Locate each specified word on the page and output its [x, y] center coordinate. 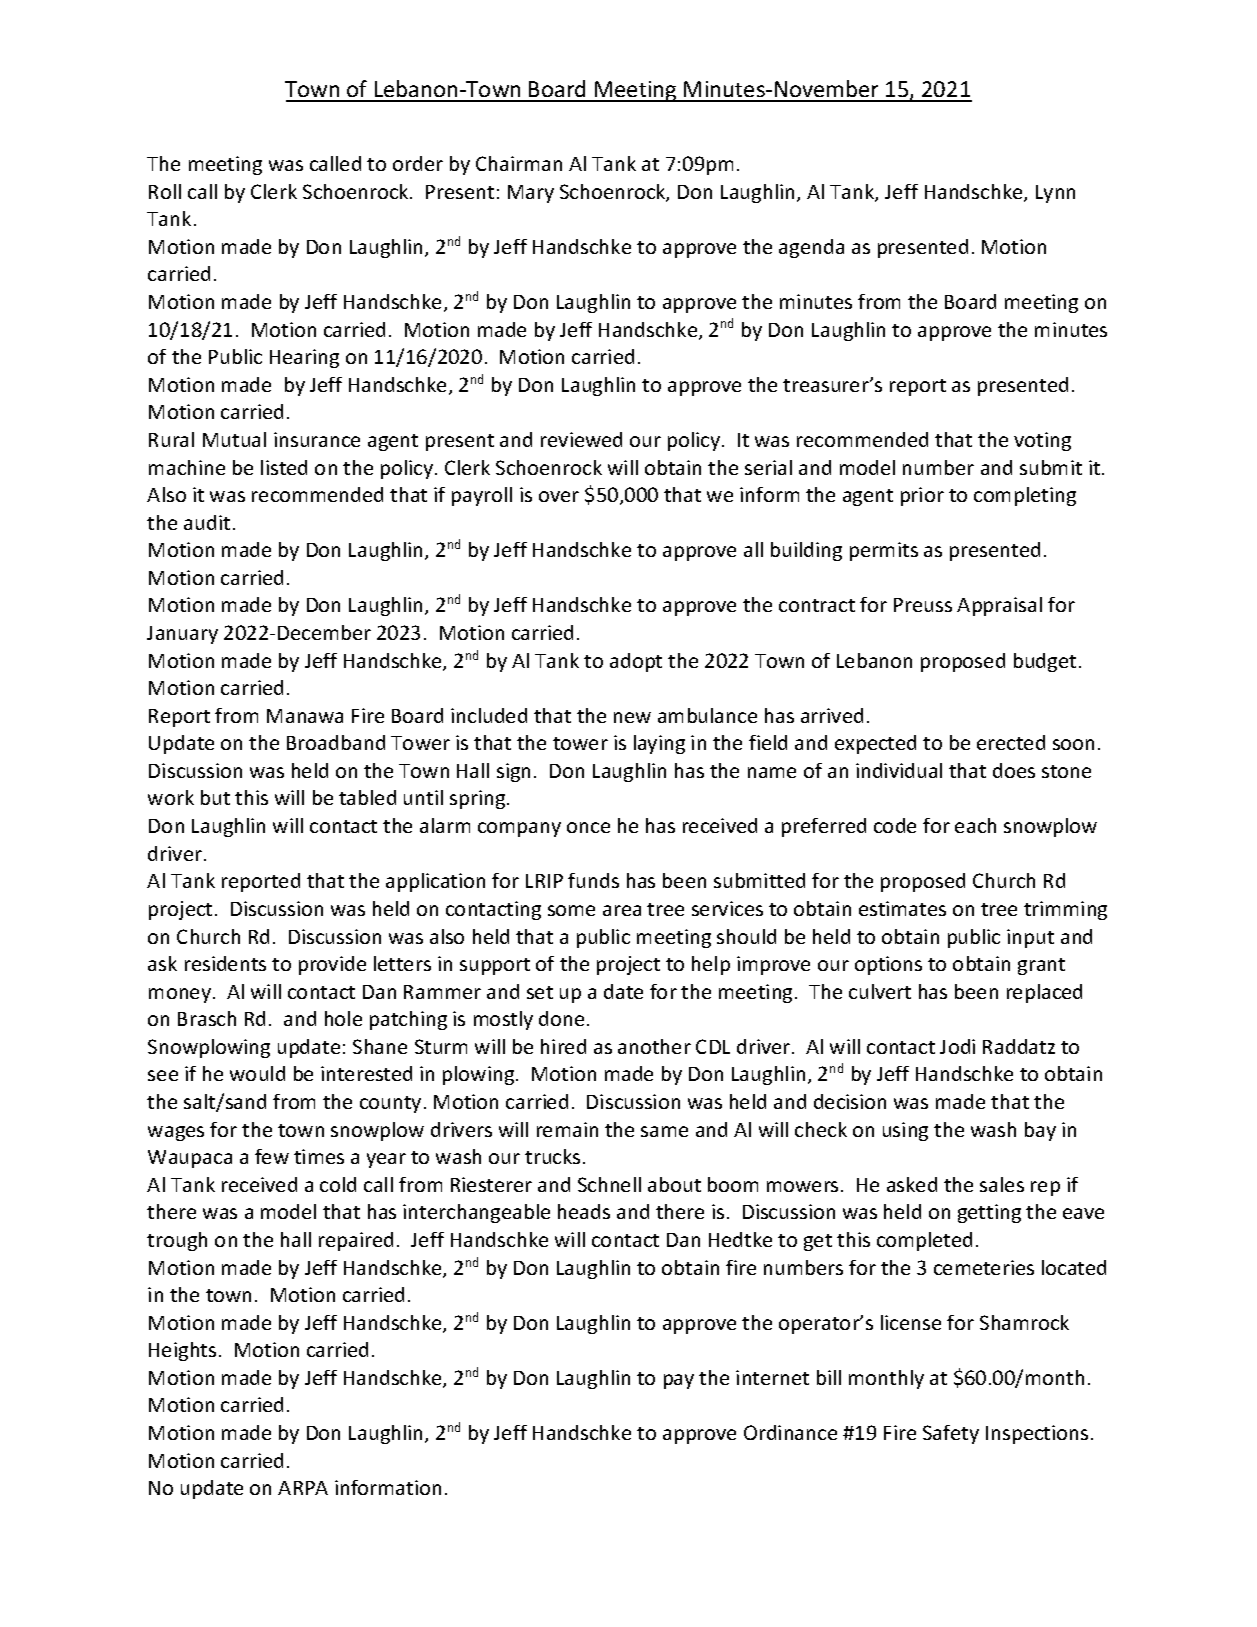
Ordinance [790, 1432]
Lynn [1055, 194]
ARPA [303, 1488]
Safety [951, 1434]
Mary [531, 194]
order [418, 163]
